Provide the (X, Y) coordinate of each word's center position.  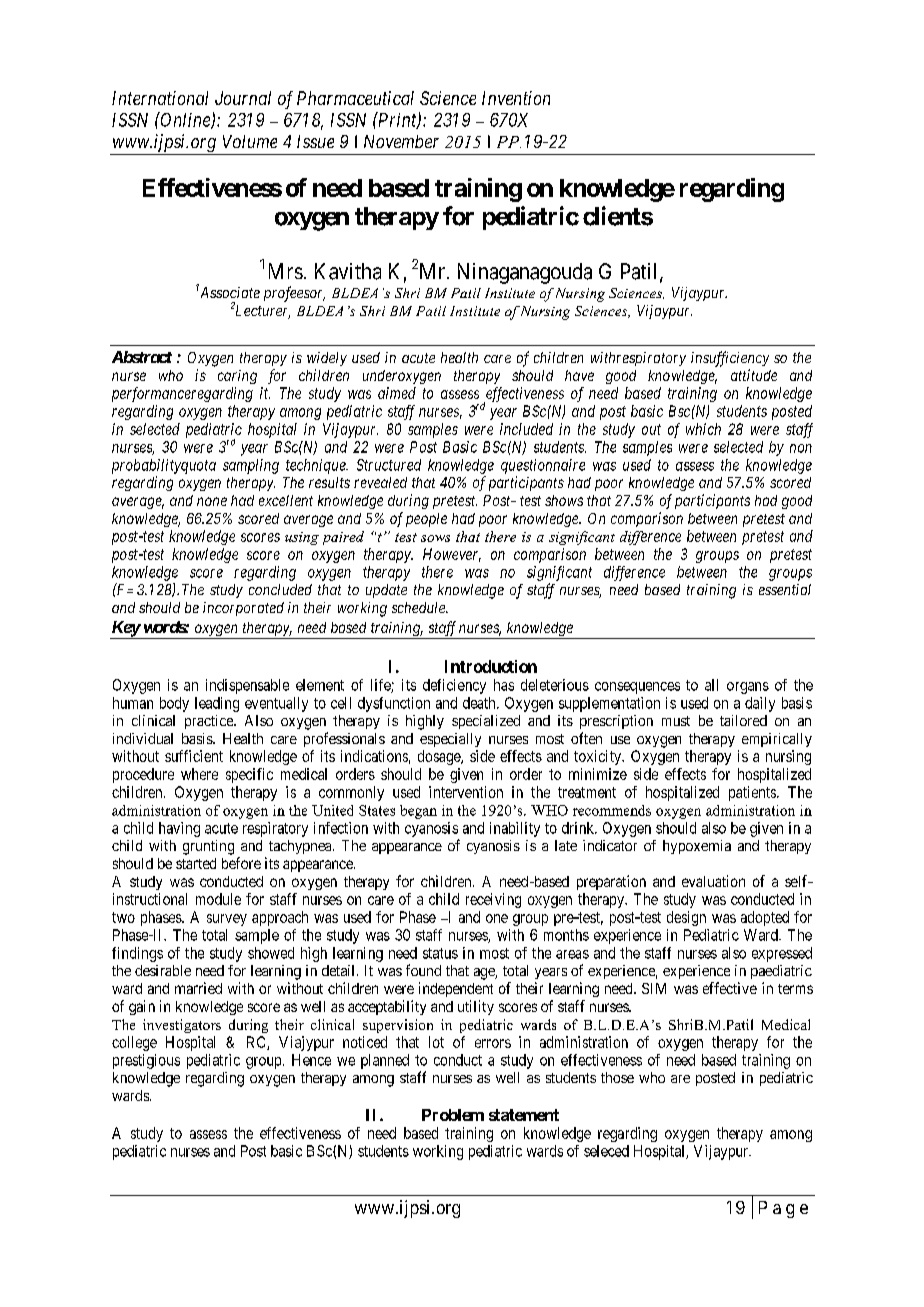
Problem (453, 1115)
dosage (440, 757)
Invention (516, 98)
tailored (743, 720)
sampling (251, 466)
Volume (250, 141)
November (401, 141)
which (703, 429)
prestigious (146, 1061)
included (526, 429)
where (199, 774)
